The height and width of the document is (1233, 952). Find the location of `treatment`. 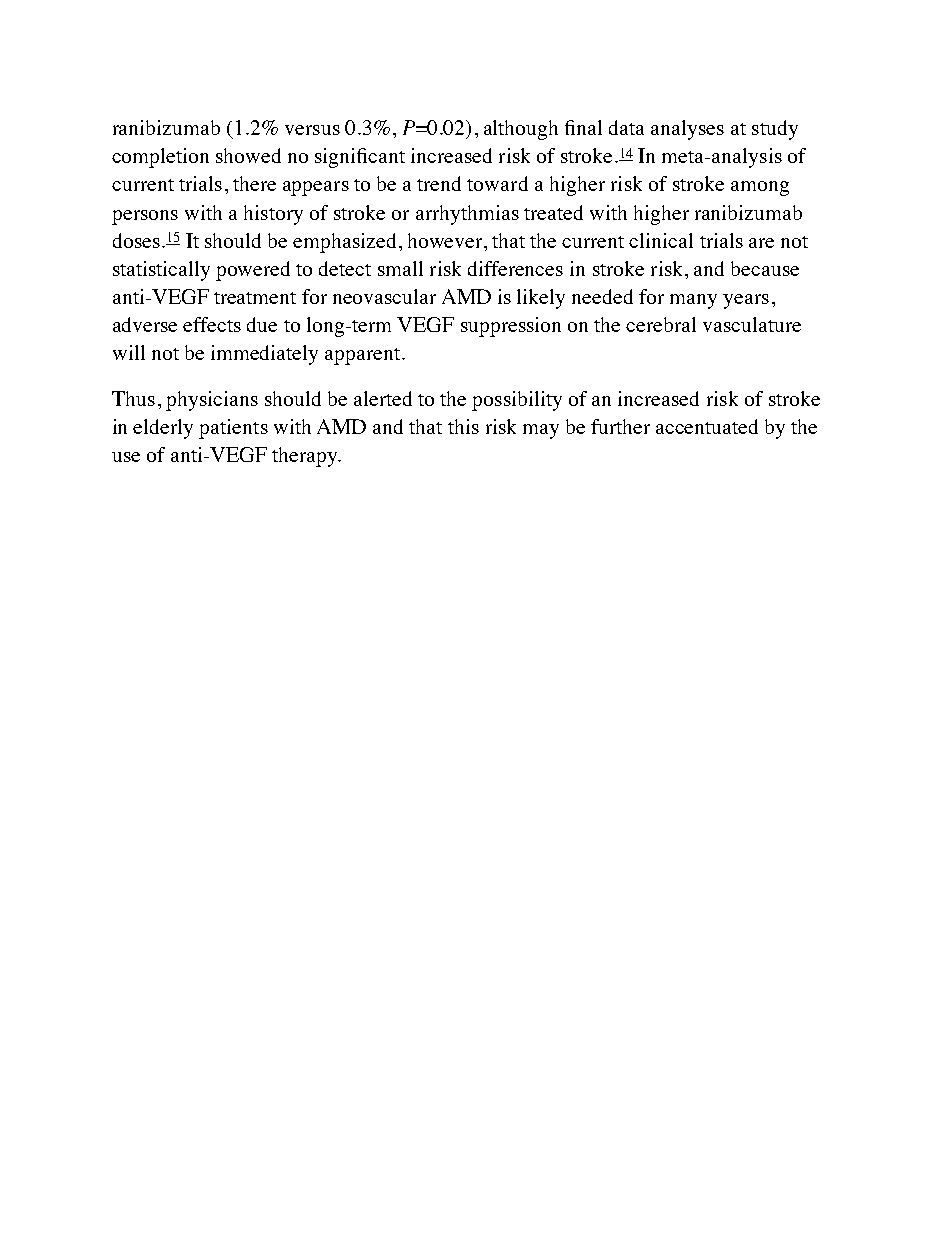

treatment is located at coordinates (255, 298).
